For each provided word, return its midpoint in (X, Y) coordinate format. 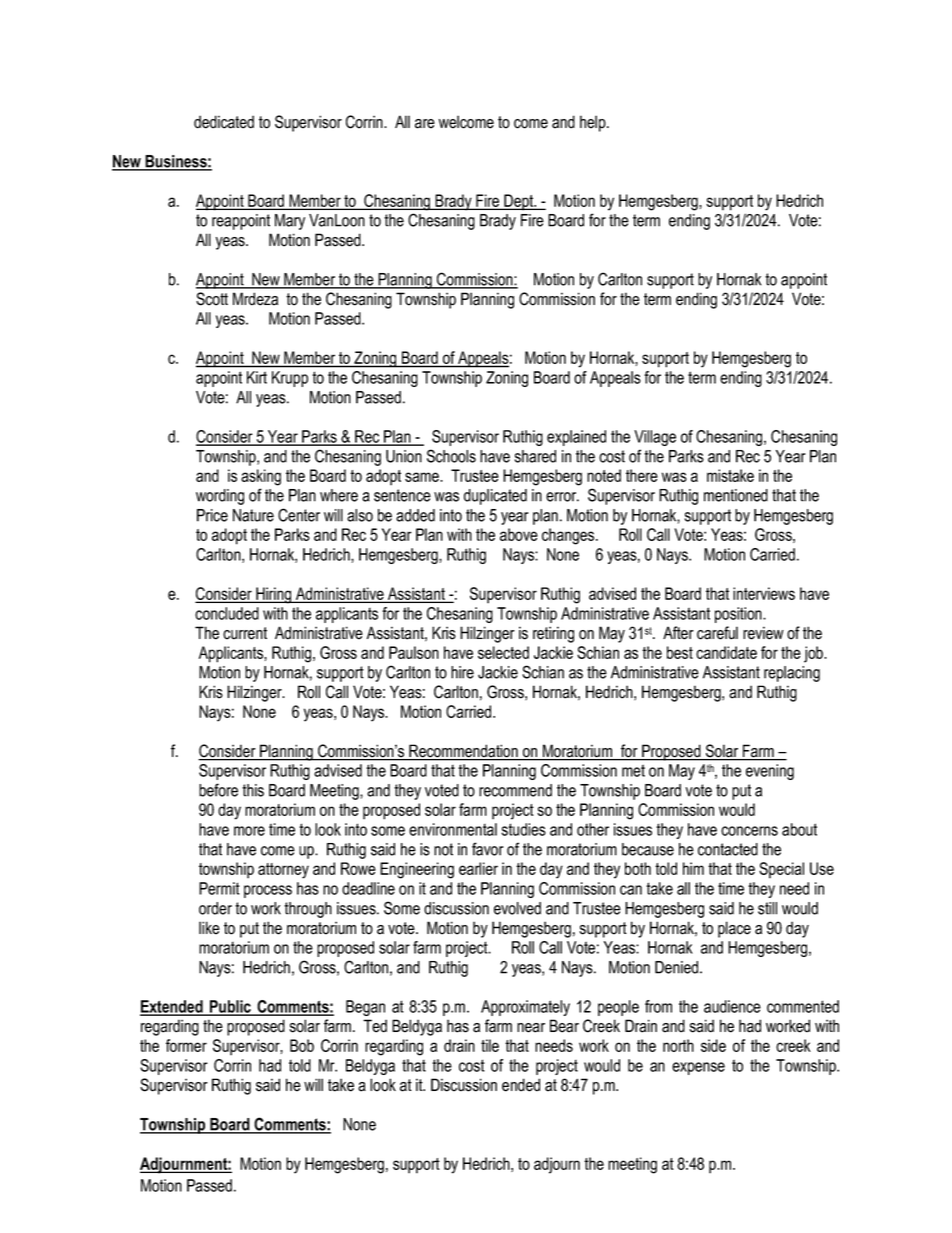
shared (535, 456)
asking (261, 477)
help (594, 123)
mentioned (736, 495)
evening (770, 772)
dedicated (224, 122)
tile (490, 1045)
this (253, 790)
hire (462, 672)
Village (655, 438)
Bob (302, 1045)
